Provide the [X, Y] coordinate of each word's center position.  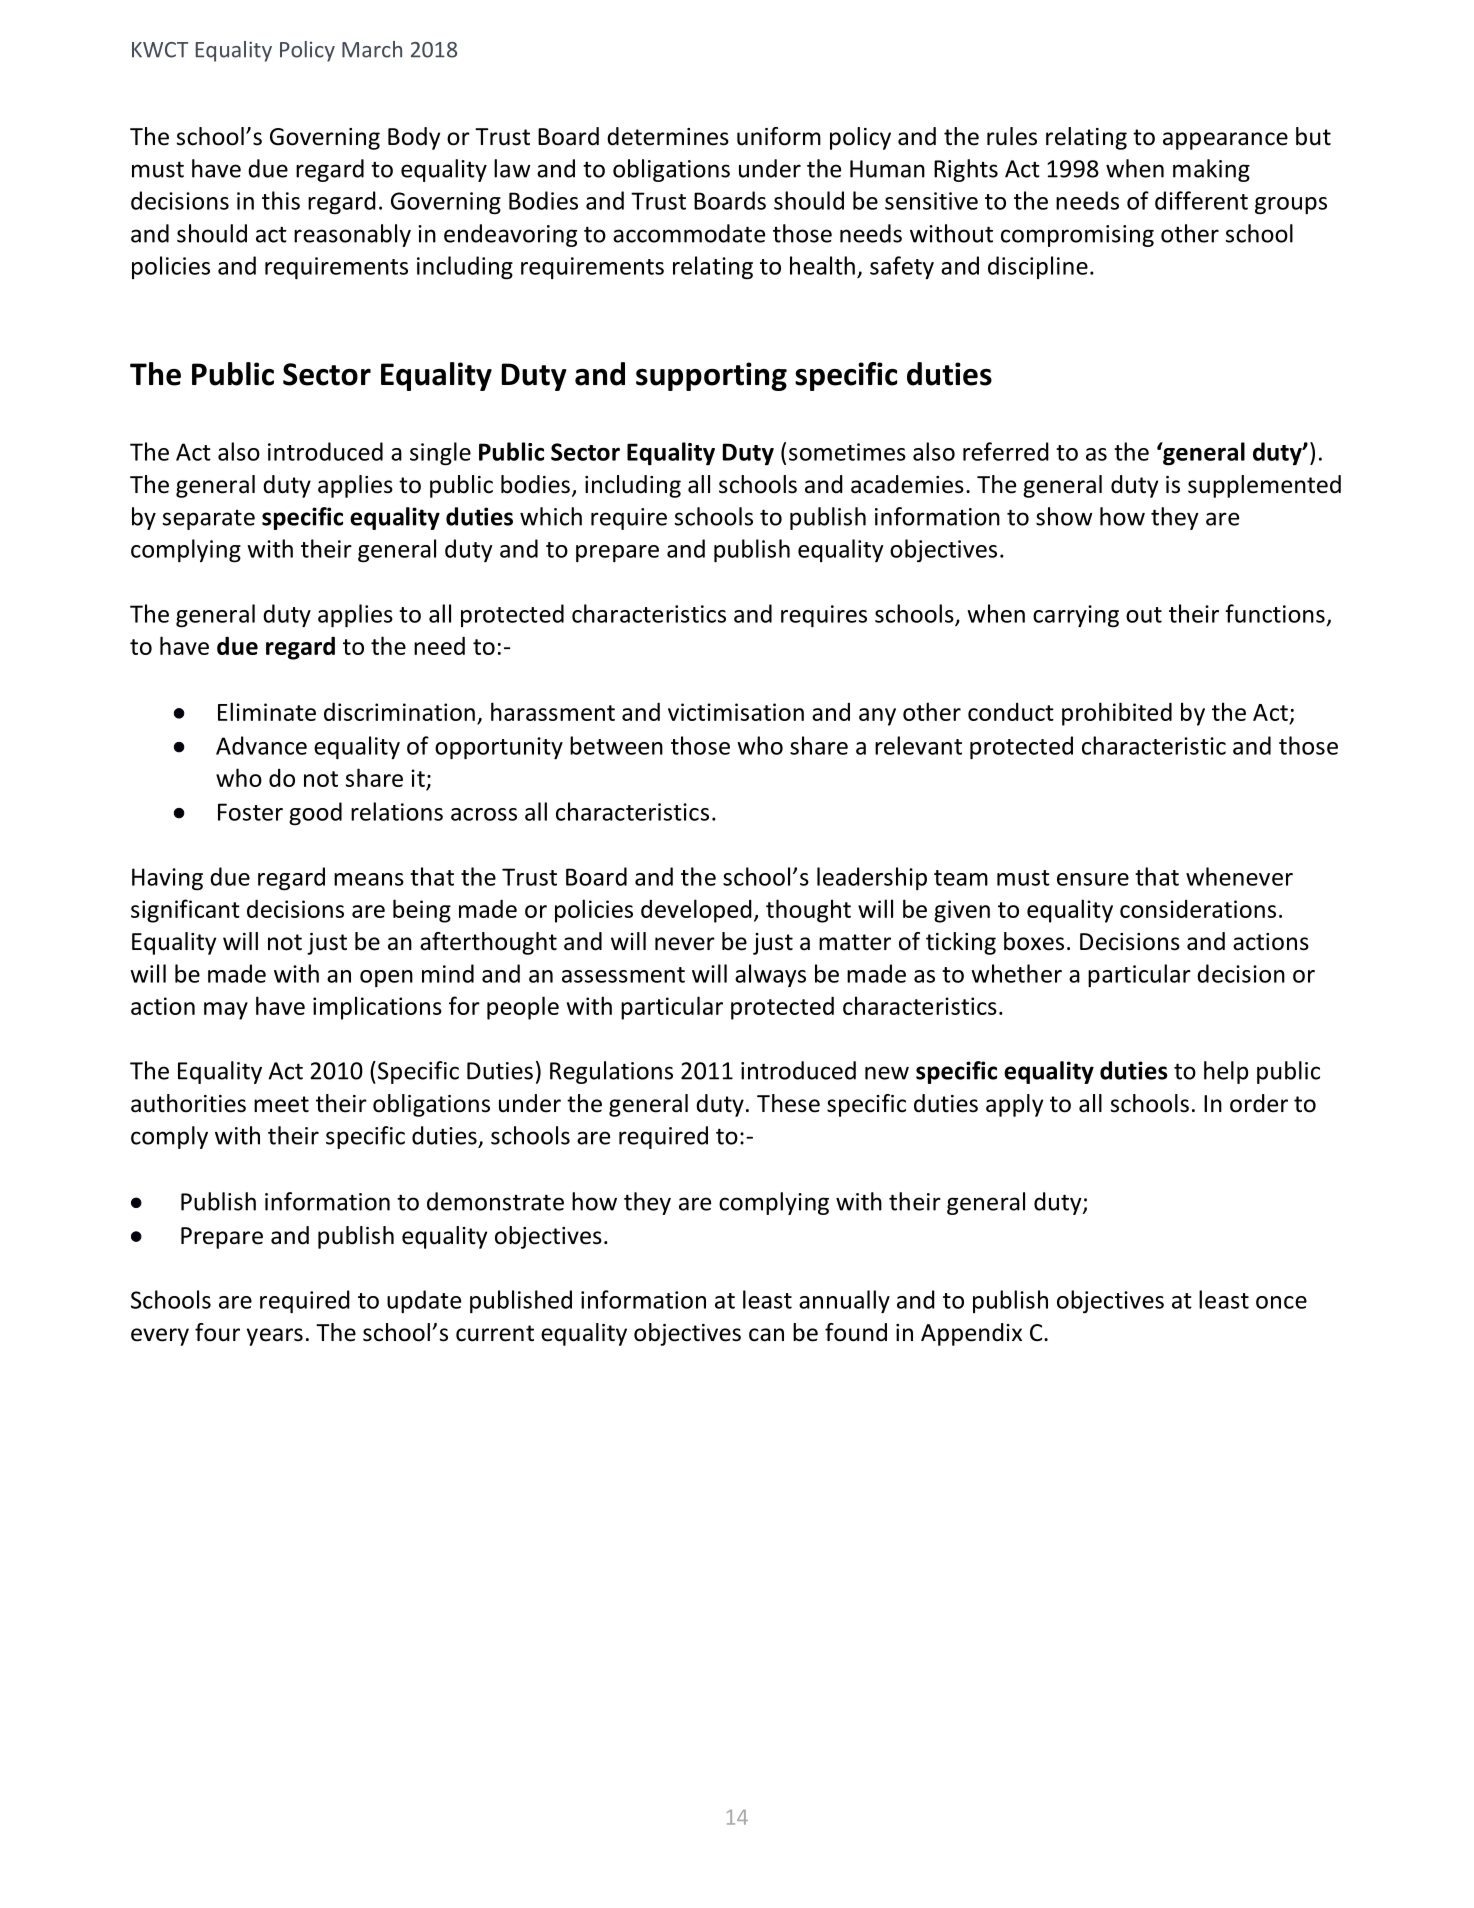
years [275, 1337]
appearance [1225, 141]
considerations [1198, 909]
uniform [779, 136]
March [372, 49]
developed [696, 911]
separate [209, 520]
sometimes [847, 452]
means [369, 879]
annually [844, 1301]
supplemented [1264, 486]
